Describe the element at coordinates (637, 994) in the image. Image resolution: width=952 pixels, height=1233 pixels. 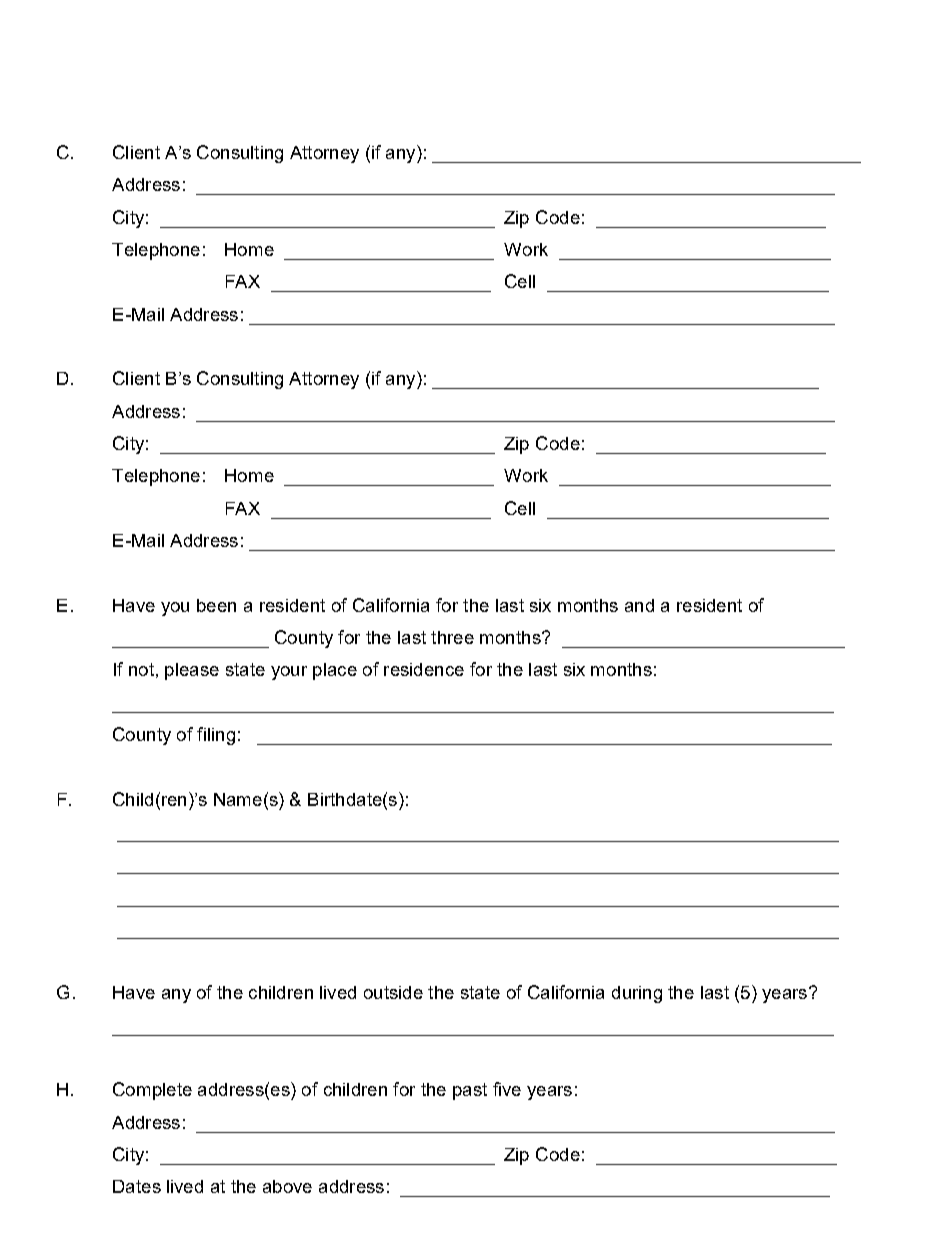
I see `during` at that location.
